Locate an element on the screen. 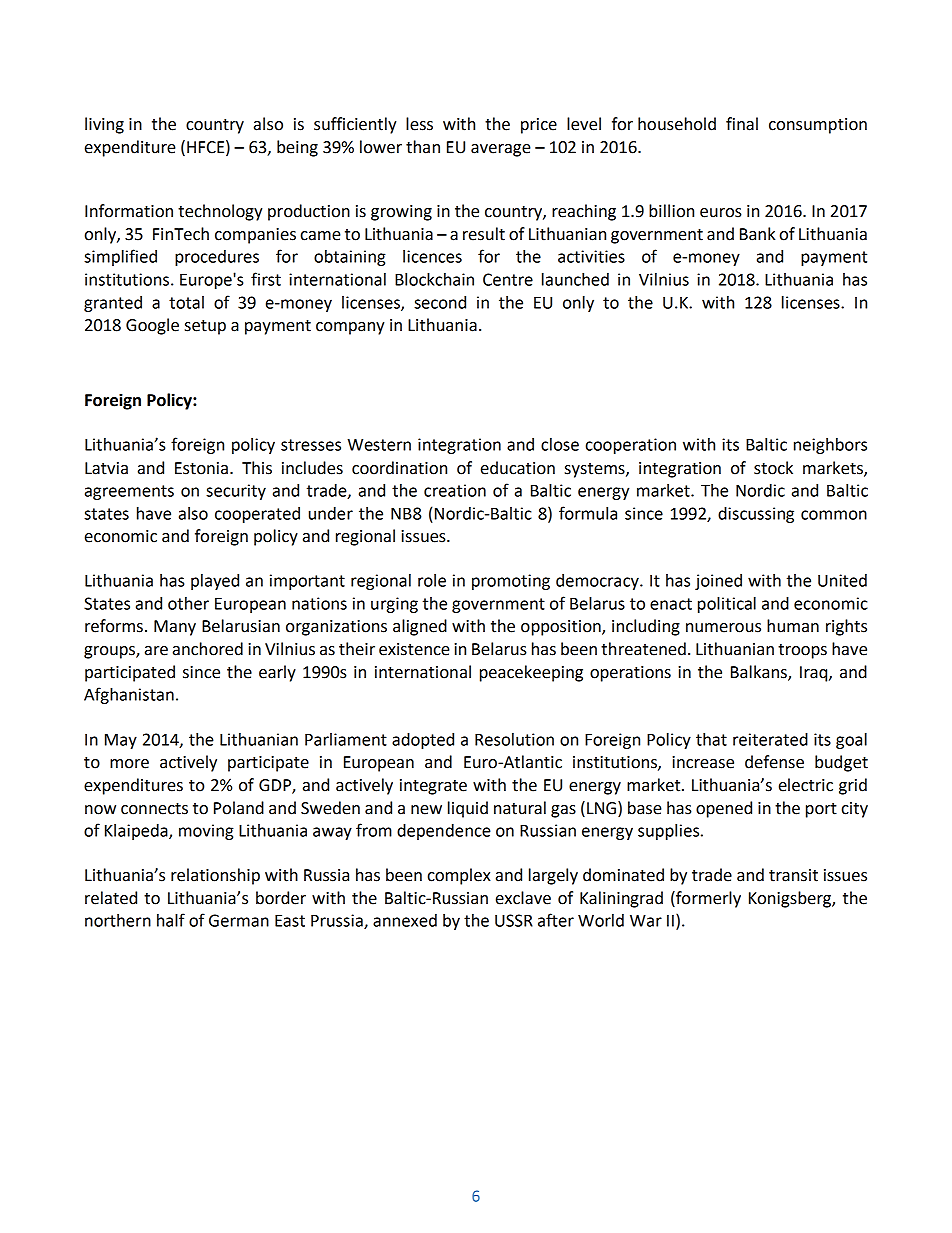 Image resolution: width=952 pixels, height=1233 pixels. relationship is located at coordinates (215, 876).
